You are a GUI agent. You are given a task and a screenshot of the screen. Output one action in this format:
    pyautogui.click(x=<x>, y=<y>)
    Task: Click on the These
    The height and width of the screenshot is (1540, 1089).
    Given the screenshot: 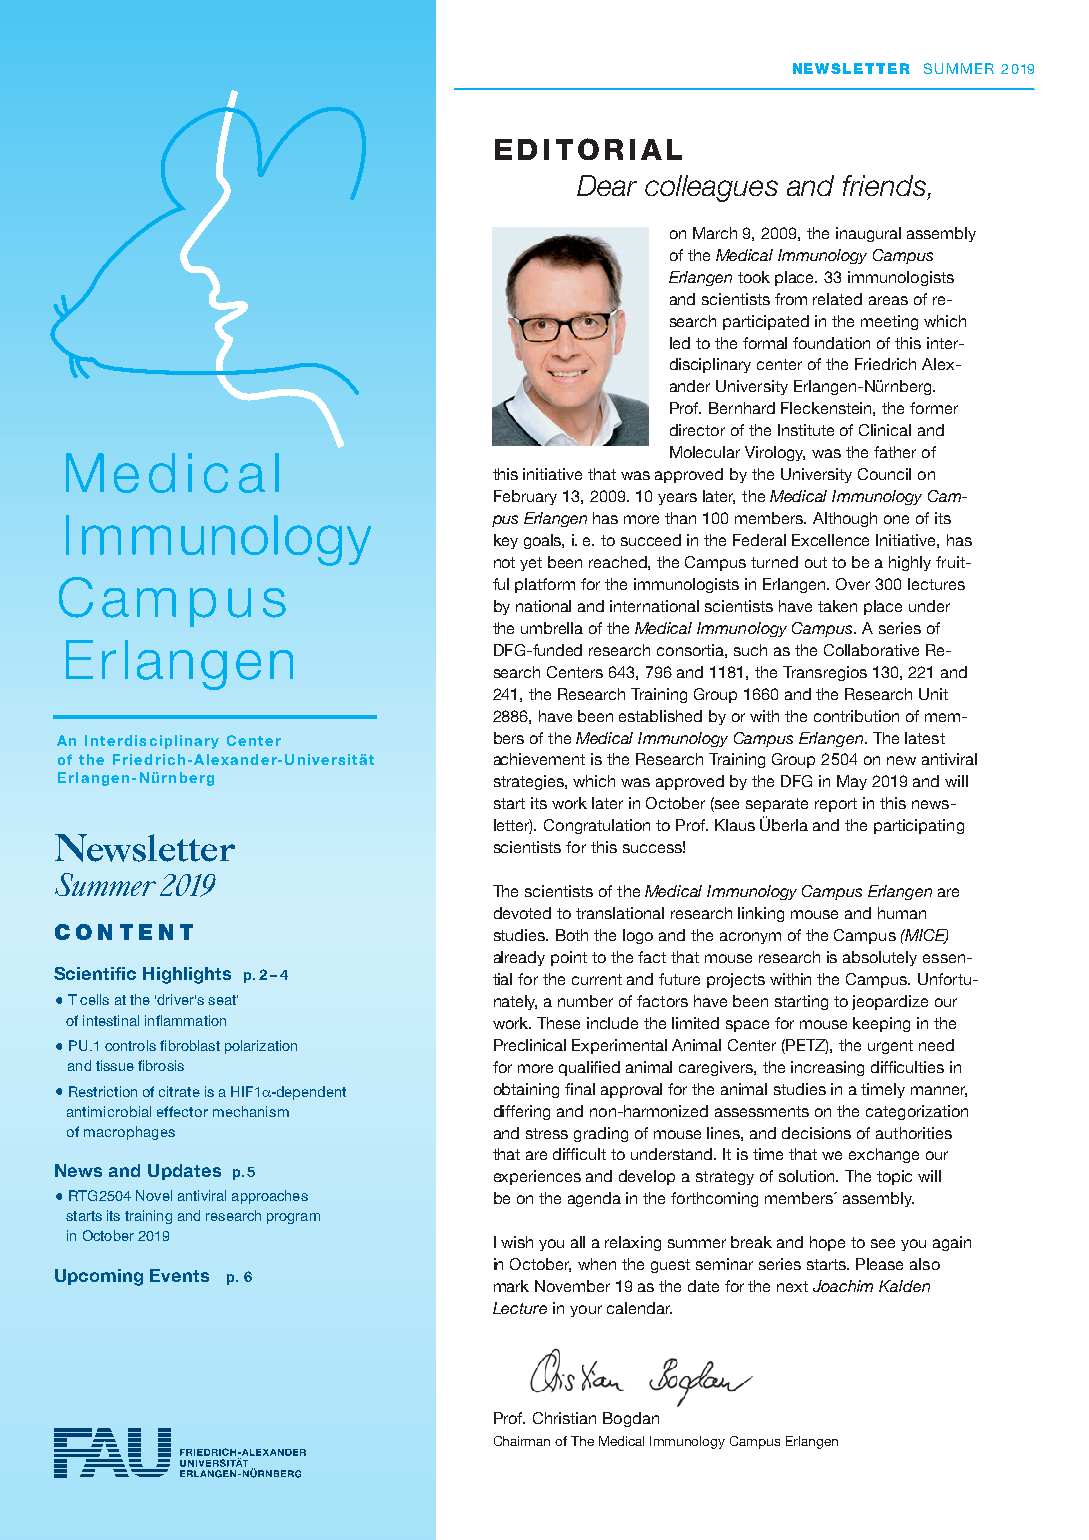 What is the action you would take?
    pyautogui.click(x=558, y=1023)
